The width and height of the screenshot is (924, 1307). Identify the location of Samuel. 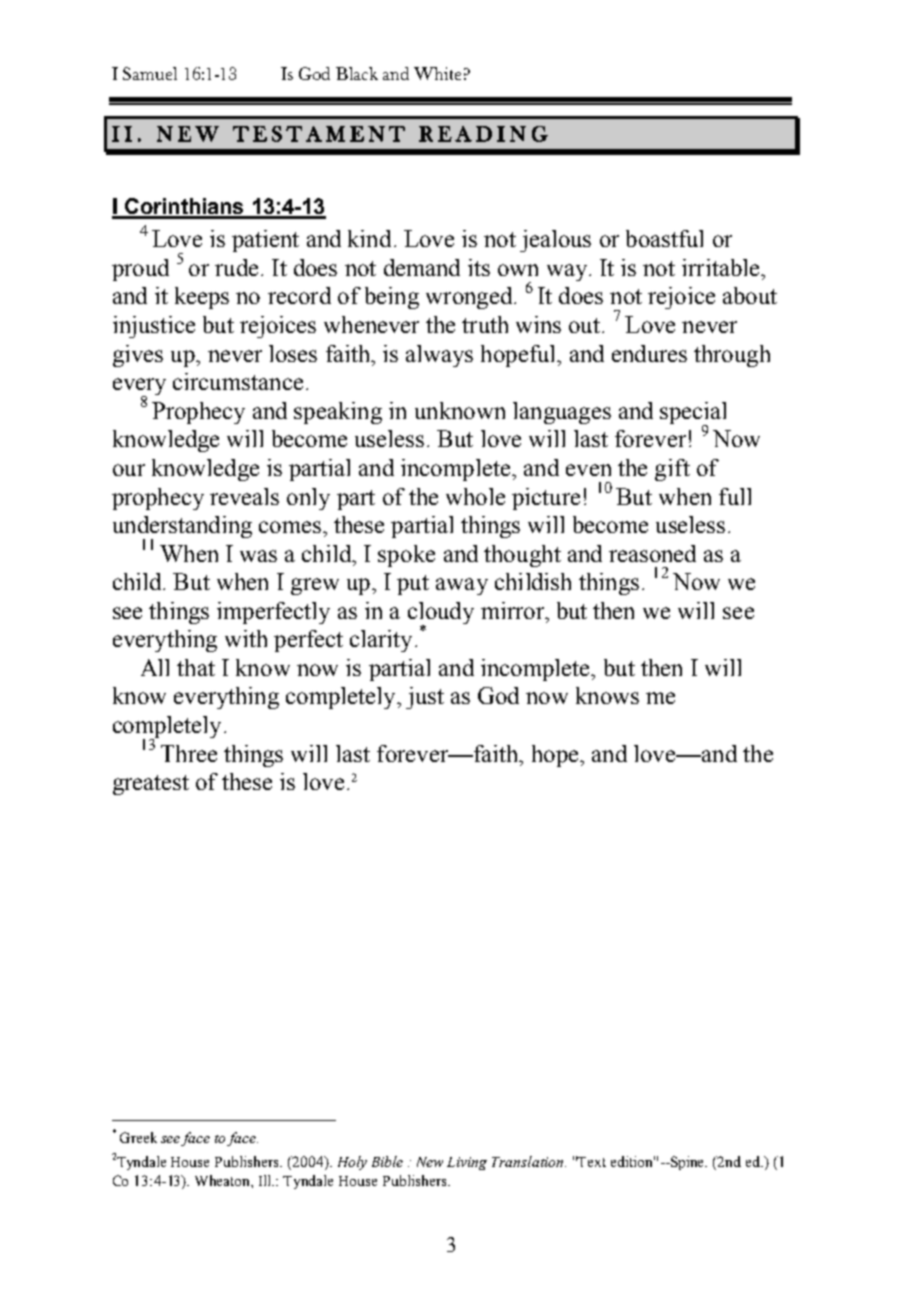
(150, 73).
